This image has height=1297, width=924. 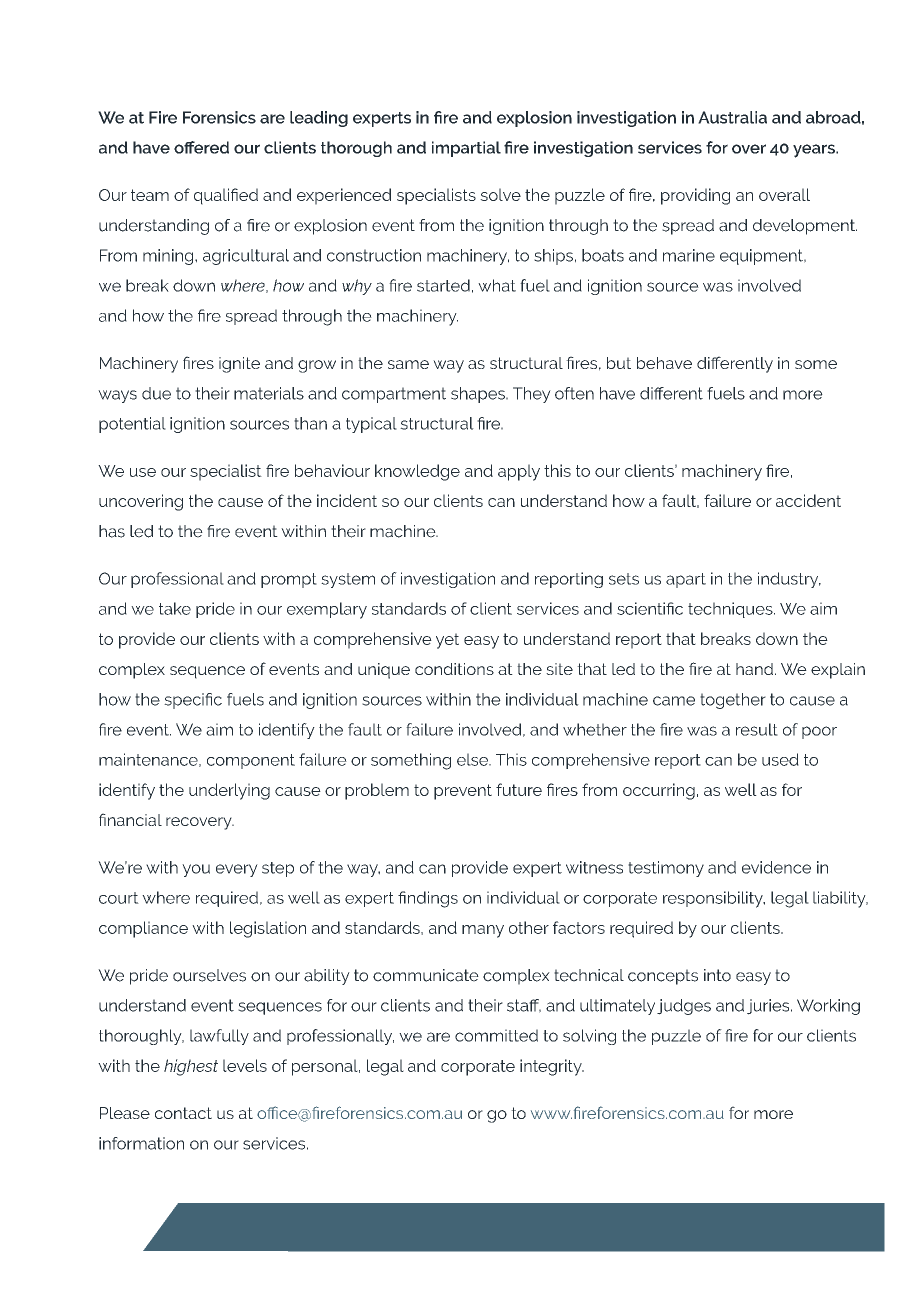 What do you see at coordinates (201, 147) in the image?
I see `offered` at bounding box center [201, 147].
